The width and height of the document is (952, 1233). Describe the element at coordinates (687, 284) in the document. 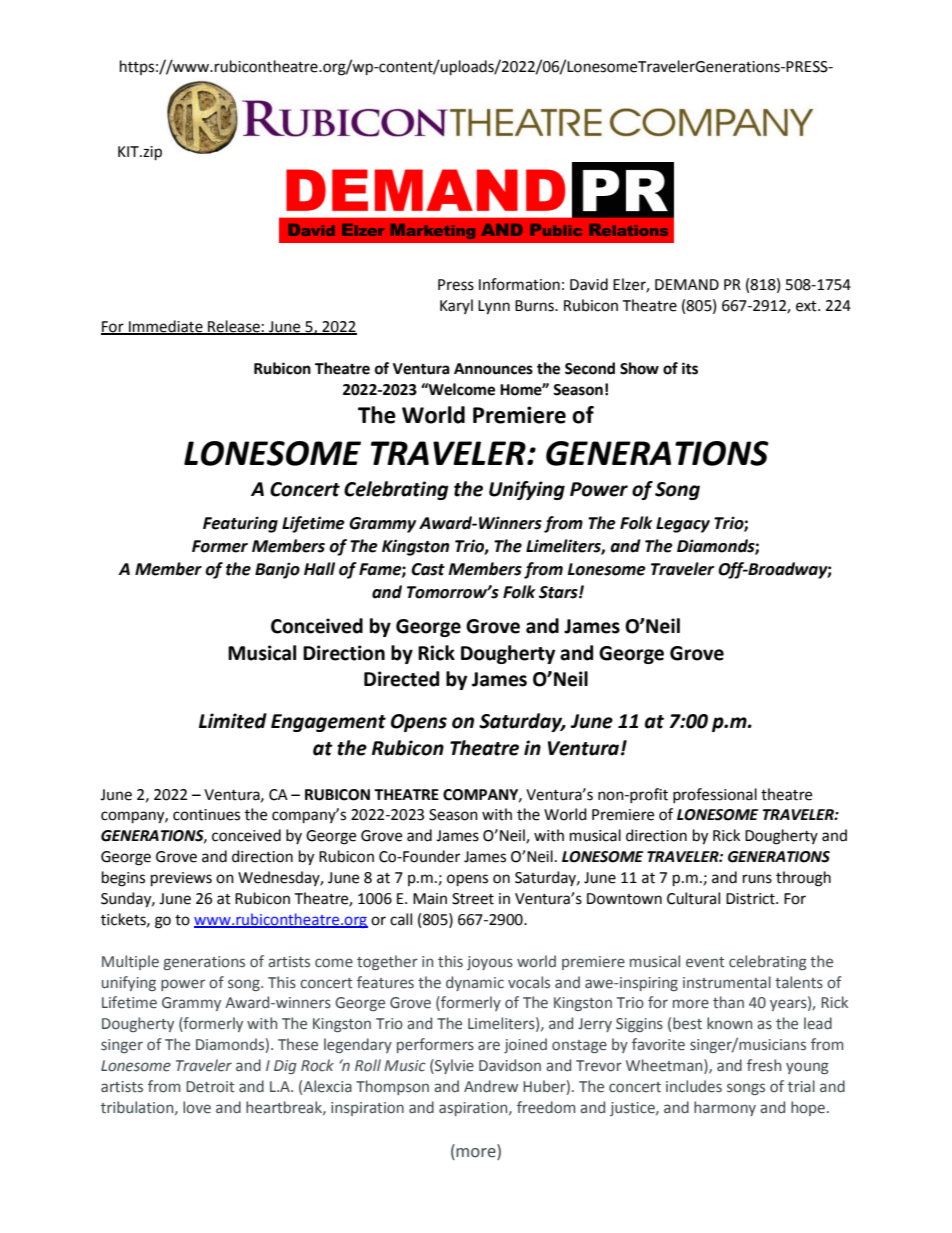

I see `DEMAND` at that location.
